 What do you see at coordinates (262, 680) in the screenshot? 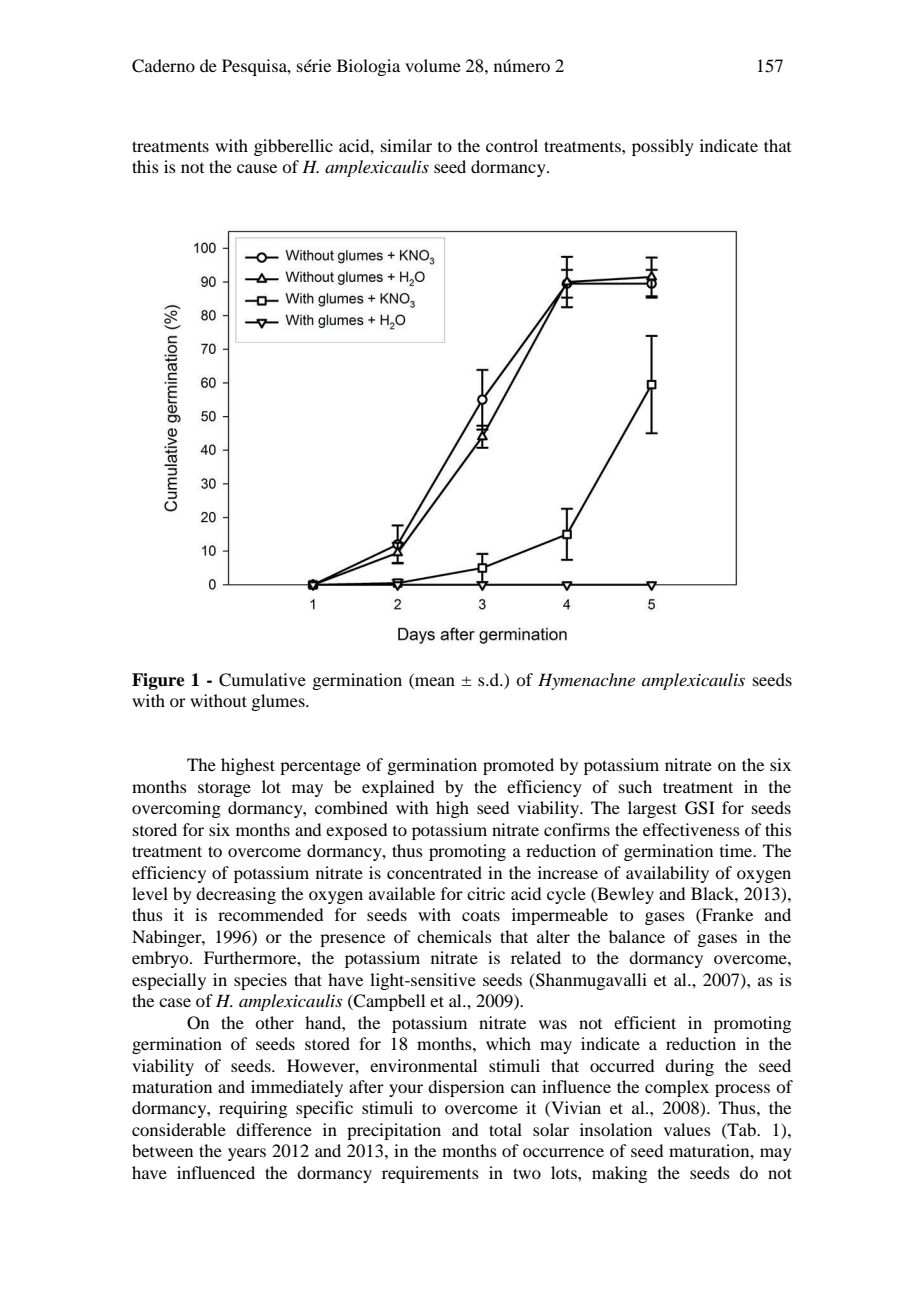
I see `Cumulative` at bounding box center [262, 680].
